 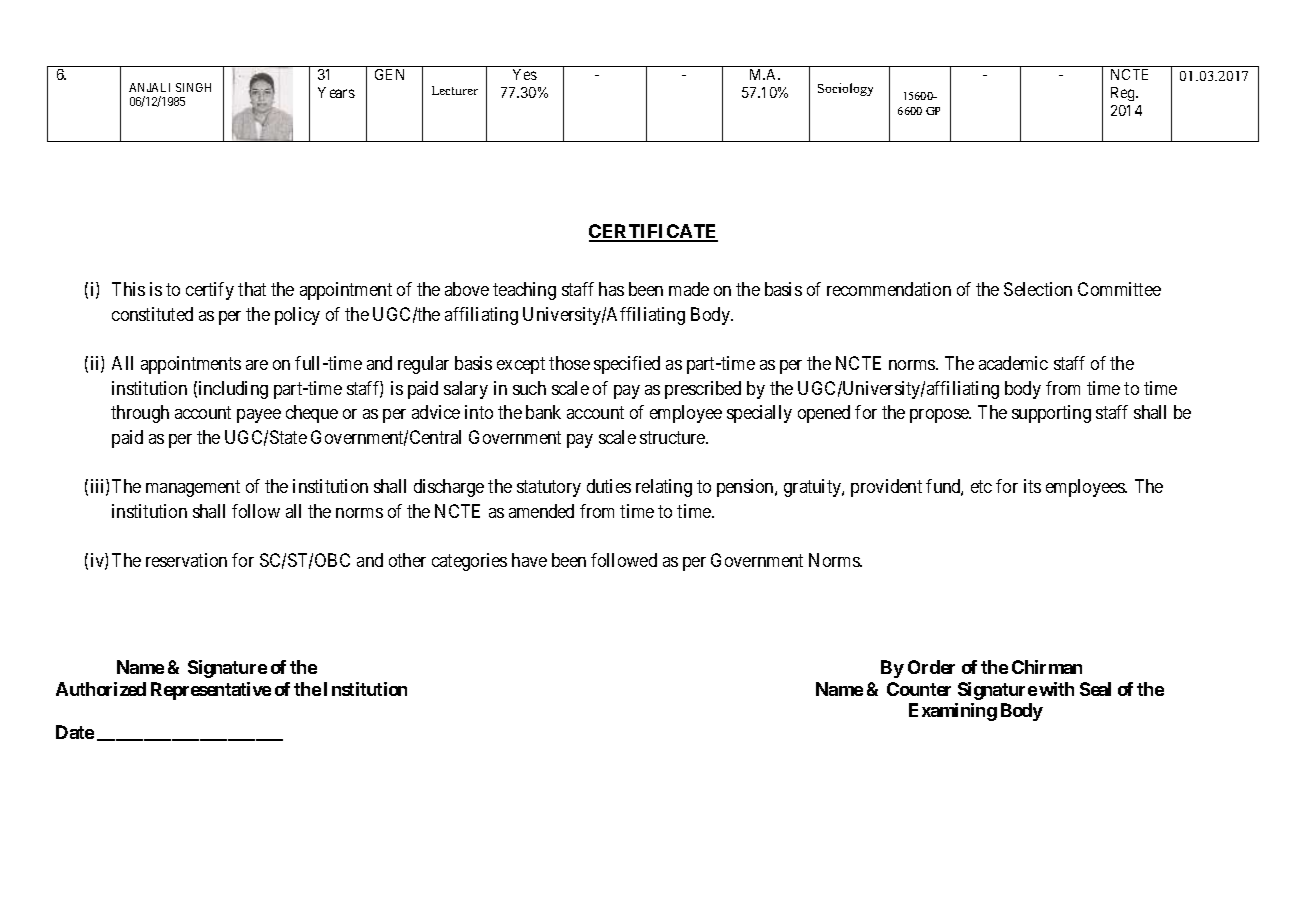 I want to click on Yes, so click(x=525, y=74).
